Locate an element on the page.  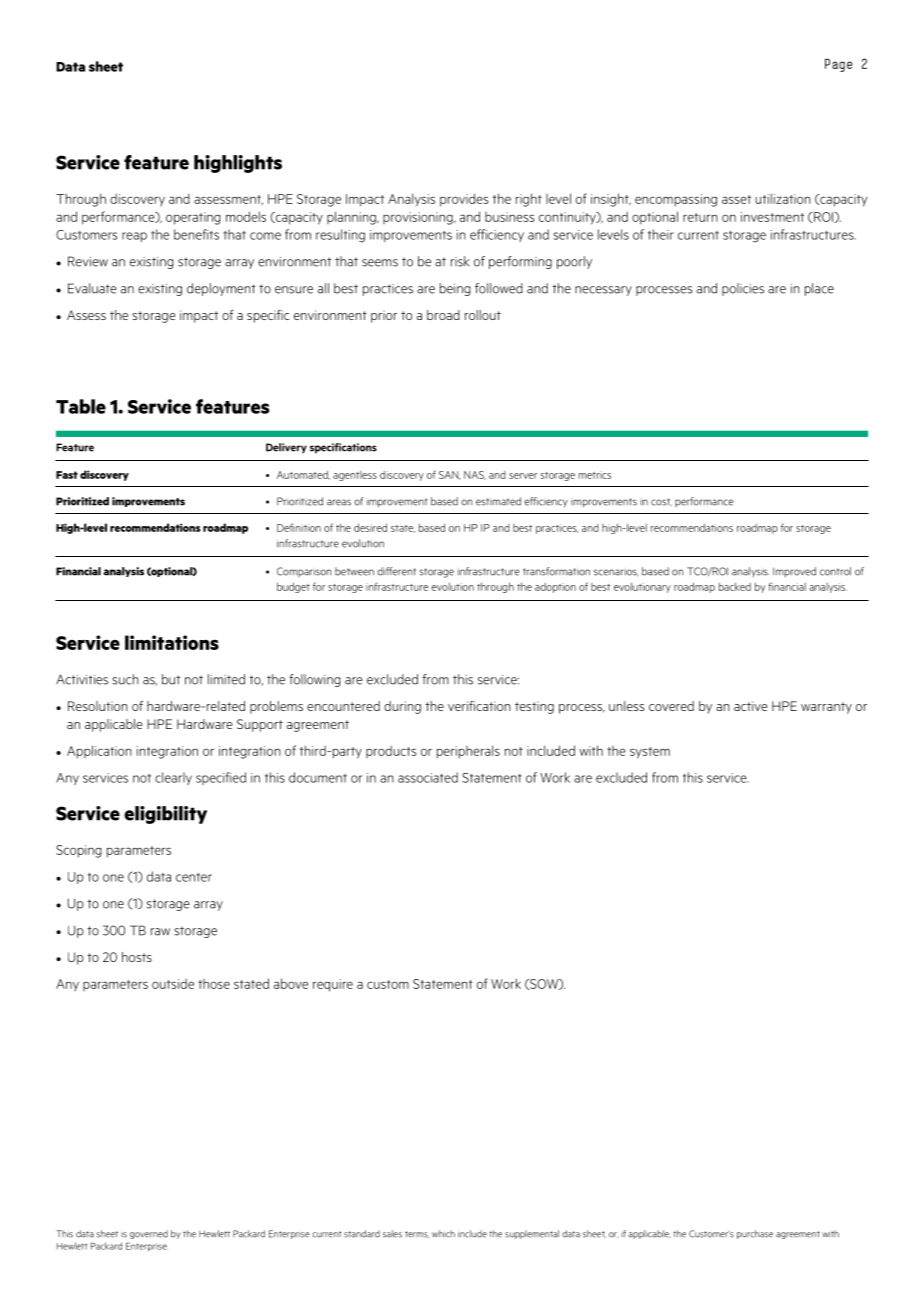
Fast is located at coordinates (67, 475).
